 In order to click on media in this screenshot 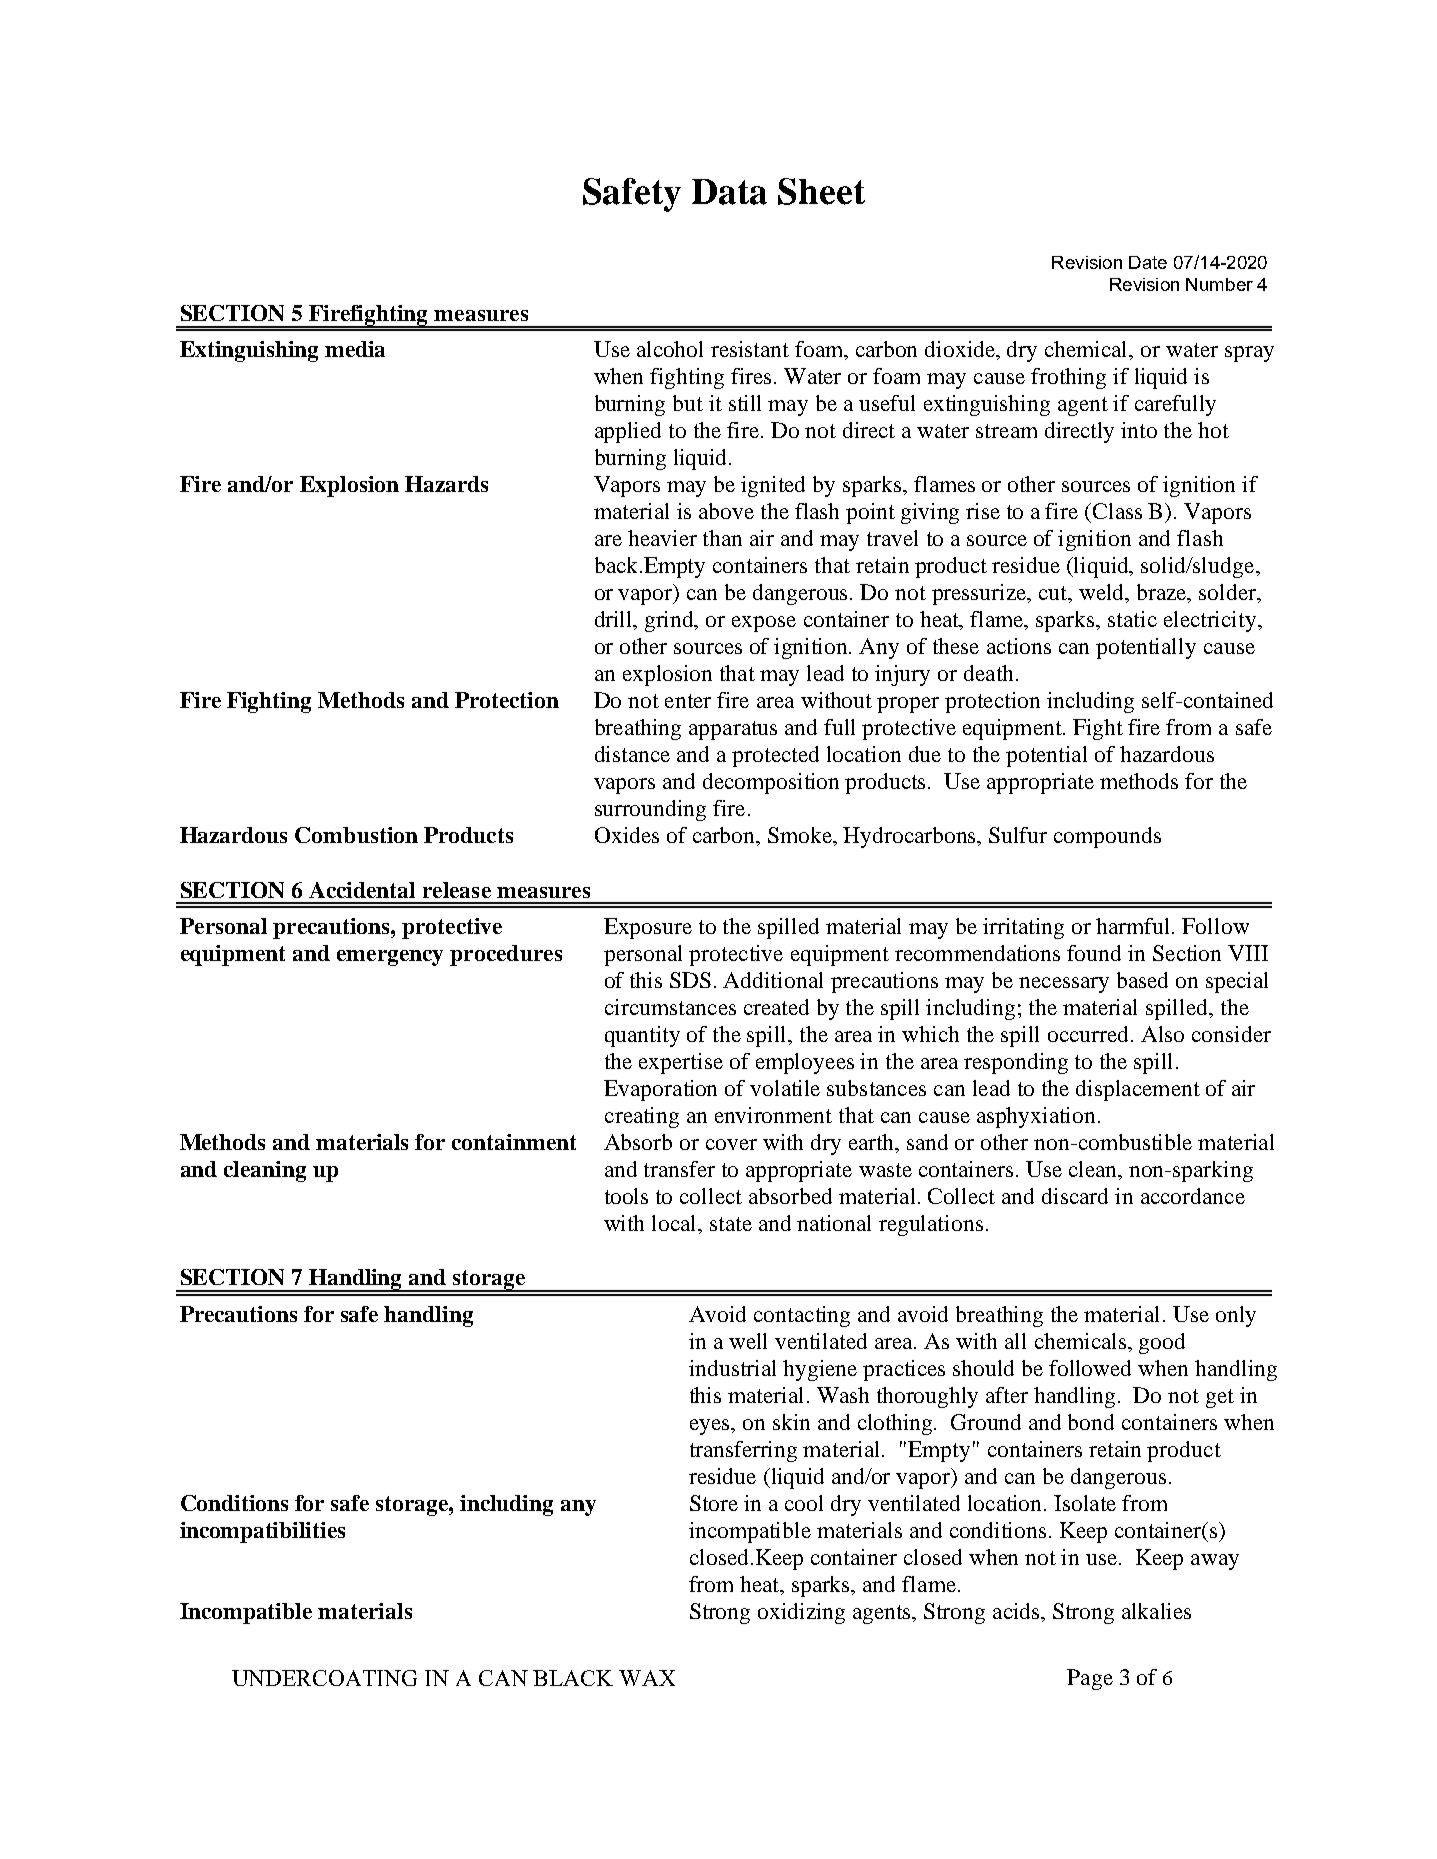, I will do `click(355, 349)`.
